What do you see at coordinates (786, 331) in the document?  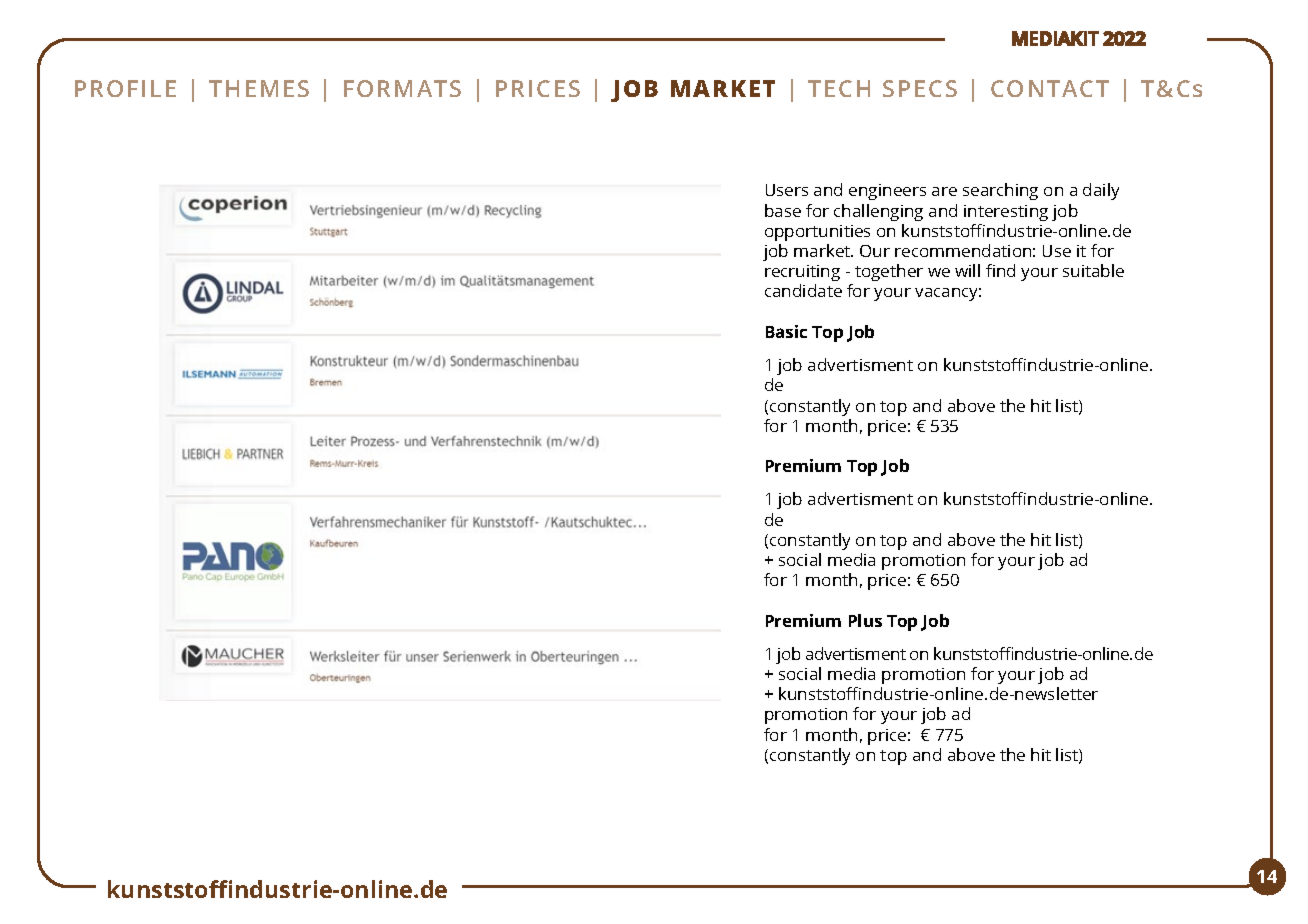 I see `Basic` at bounding box center [786, 331].
